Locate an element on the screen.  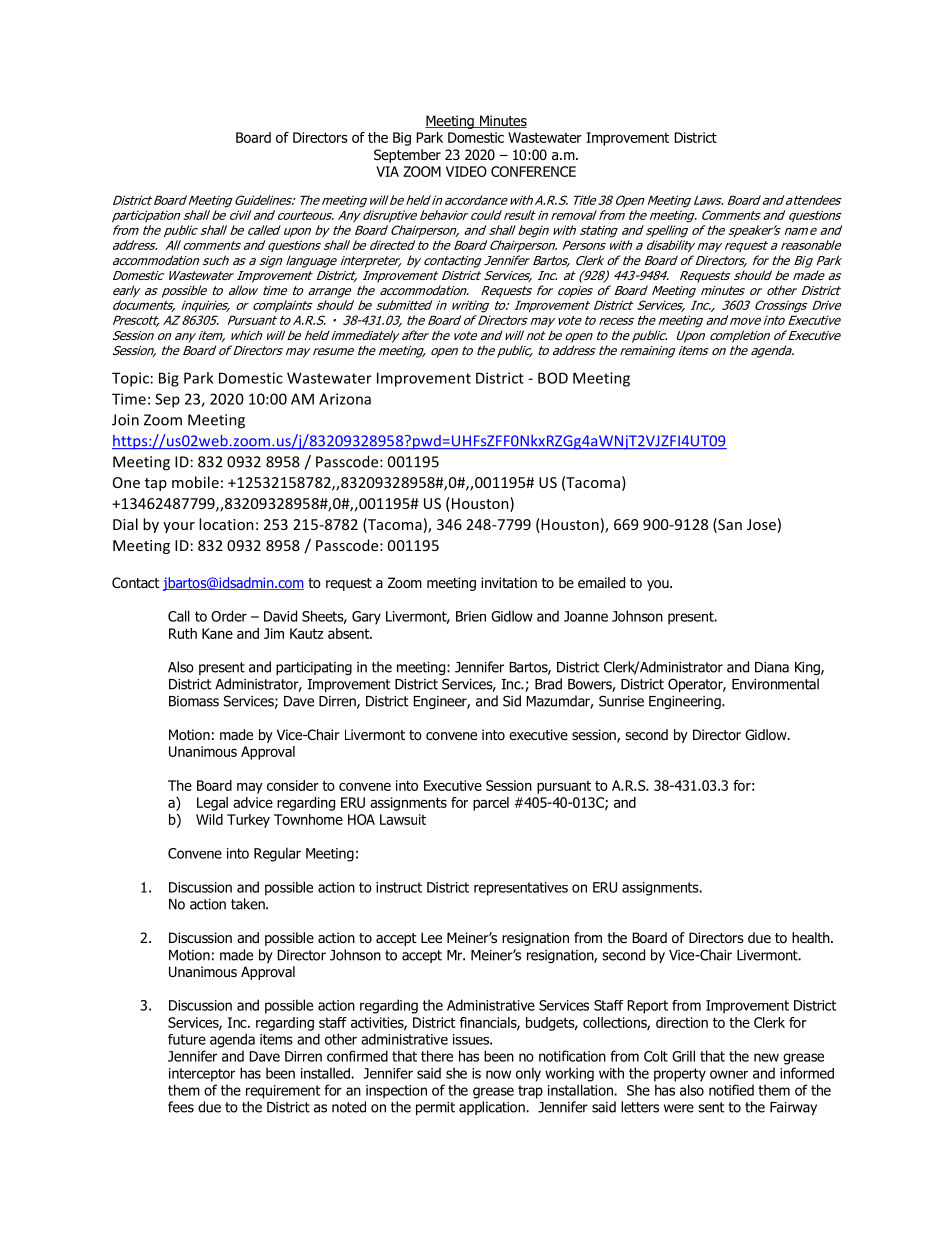
Jose is located at coordinates (761, 524).
